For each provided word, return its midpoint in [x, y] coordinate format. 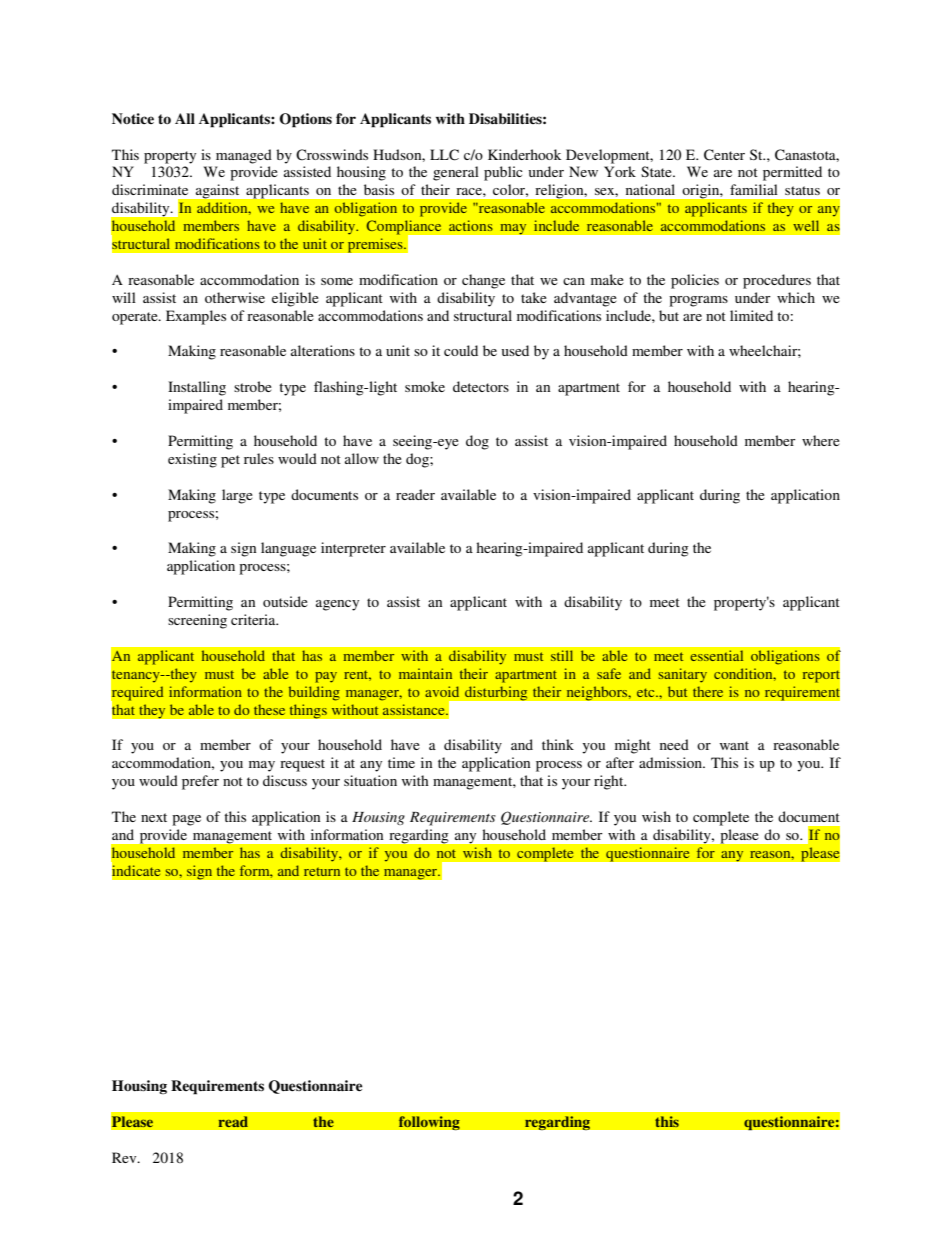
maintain [425, 673]
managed [244, 156]
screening [197, 621]
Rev [125, 1157]
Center [724, 155]
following [429, 1123]
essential [716, 655]
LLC [444, 155]
